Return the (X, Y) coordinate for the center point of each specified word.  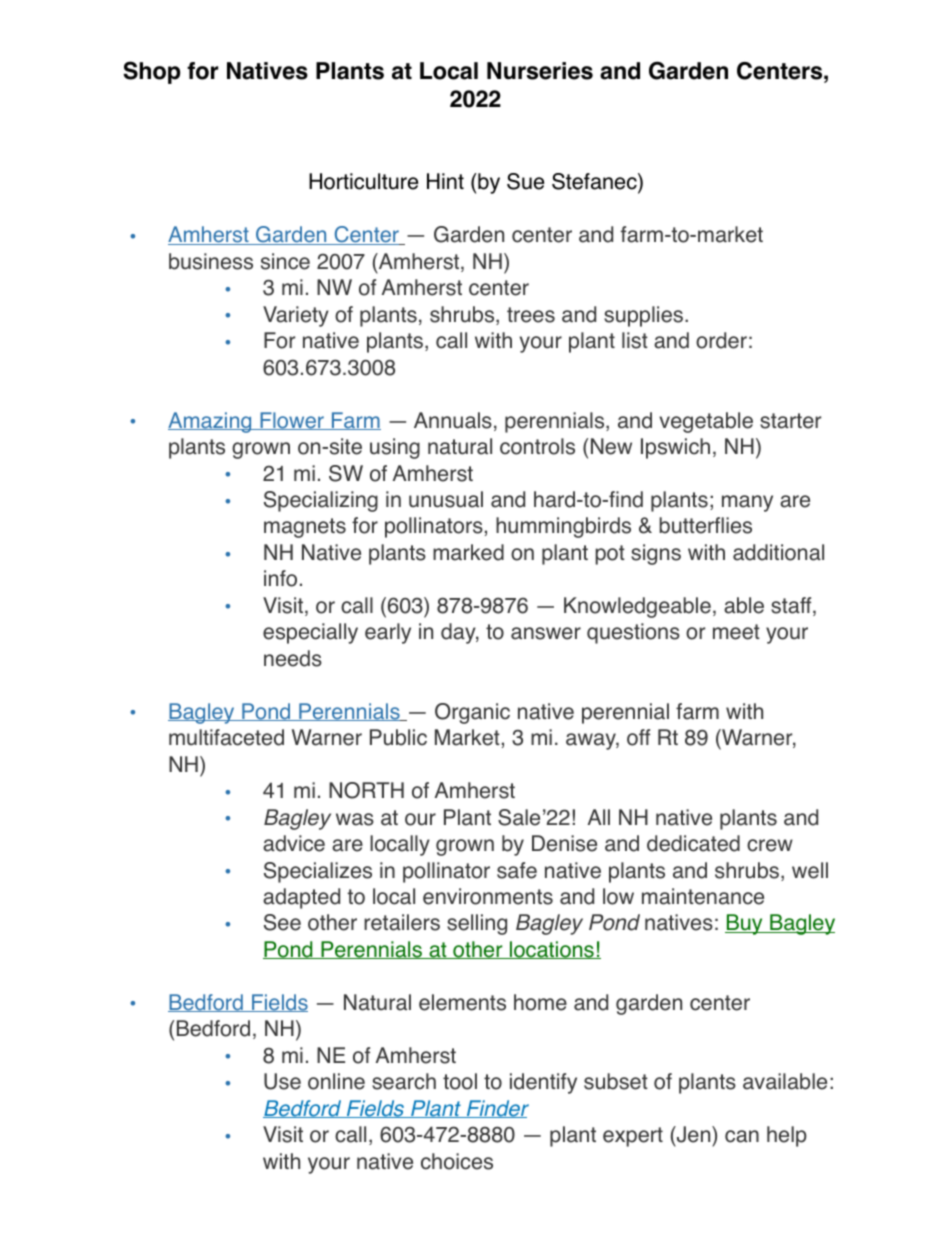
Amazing (211, 422)
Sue (525, 181)
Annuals (453, 420)
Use (282, 1081)
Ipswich (675, 448)
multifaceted (226, 737)
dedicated (693, 843)
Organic (472, 713)
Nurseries (540, 71)
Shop (151, 72)
